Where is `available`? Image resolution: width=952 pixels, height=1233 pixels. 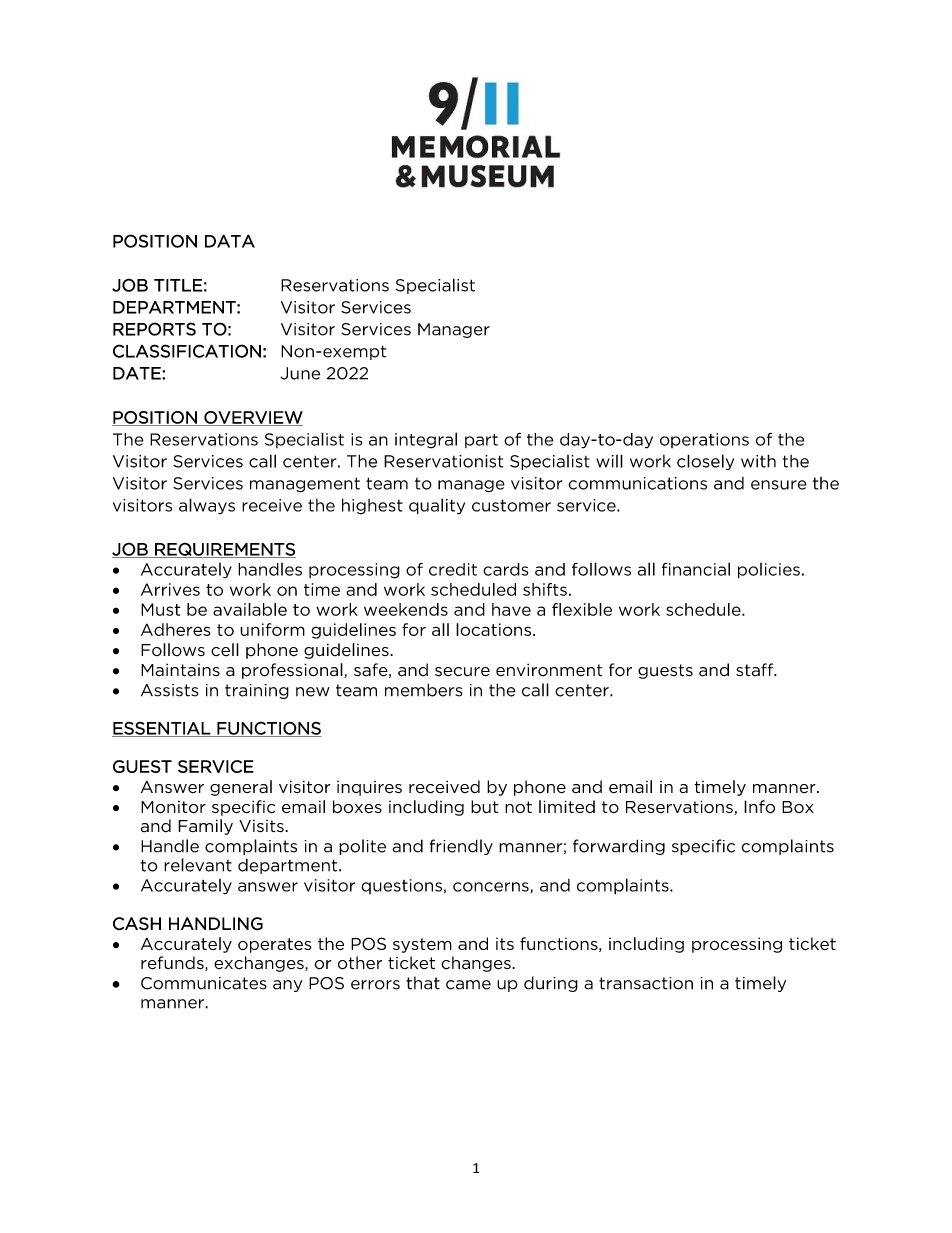
available is located at coordinates (250, 609).
